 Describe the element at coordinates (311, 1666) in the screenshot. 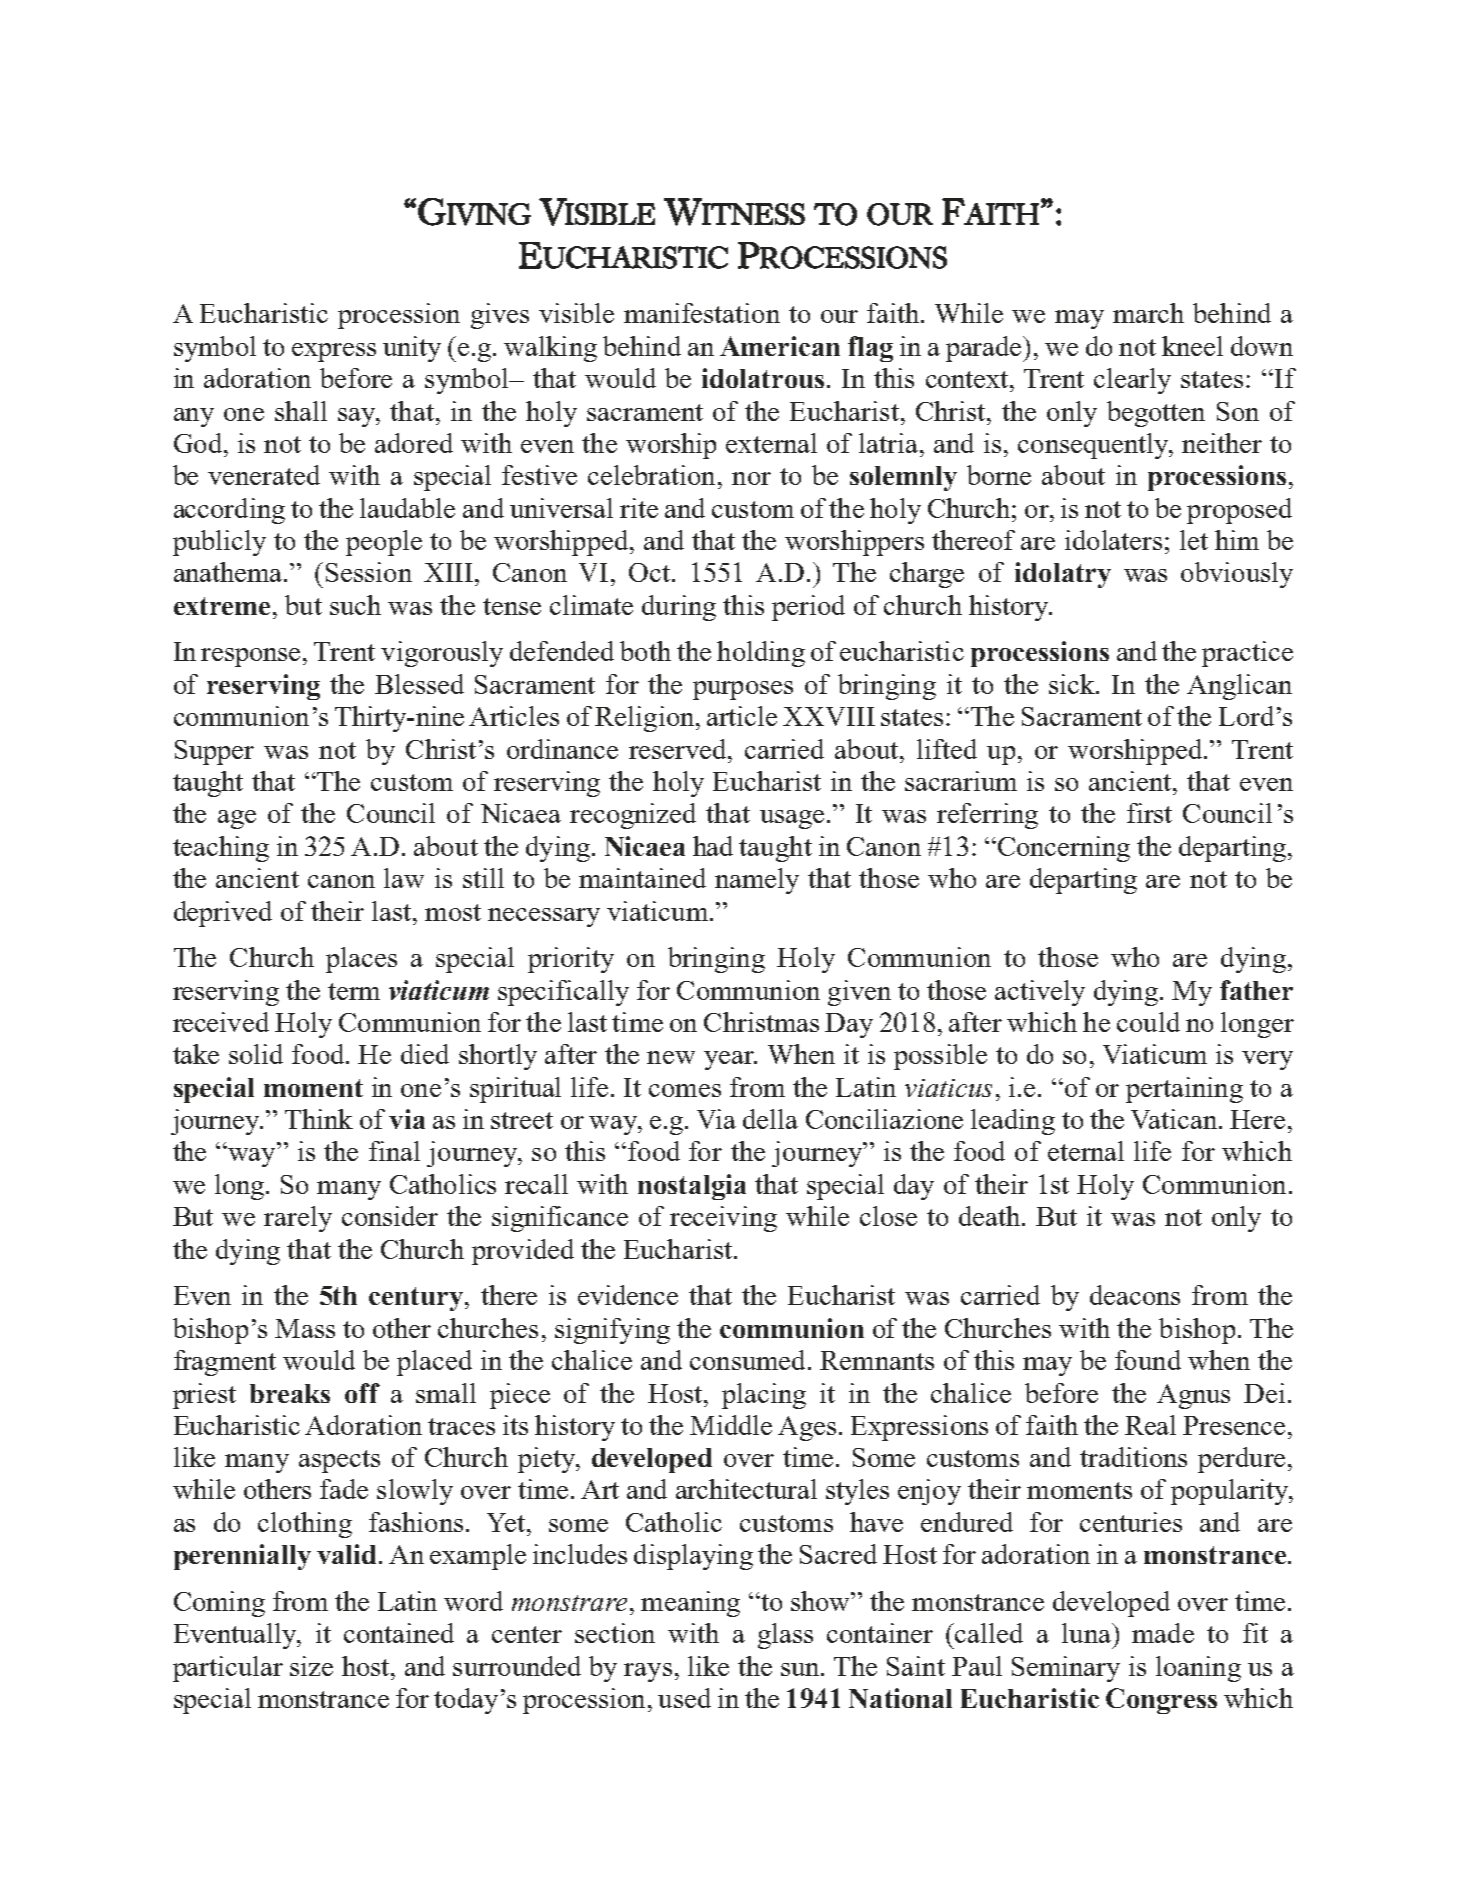

I see `size` at that location.
